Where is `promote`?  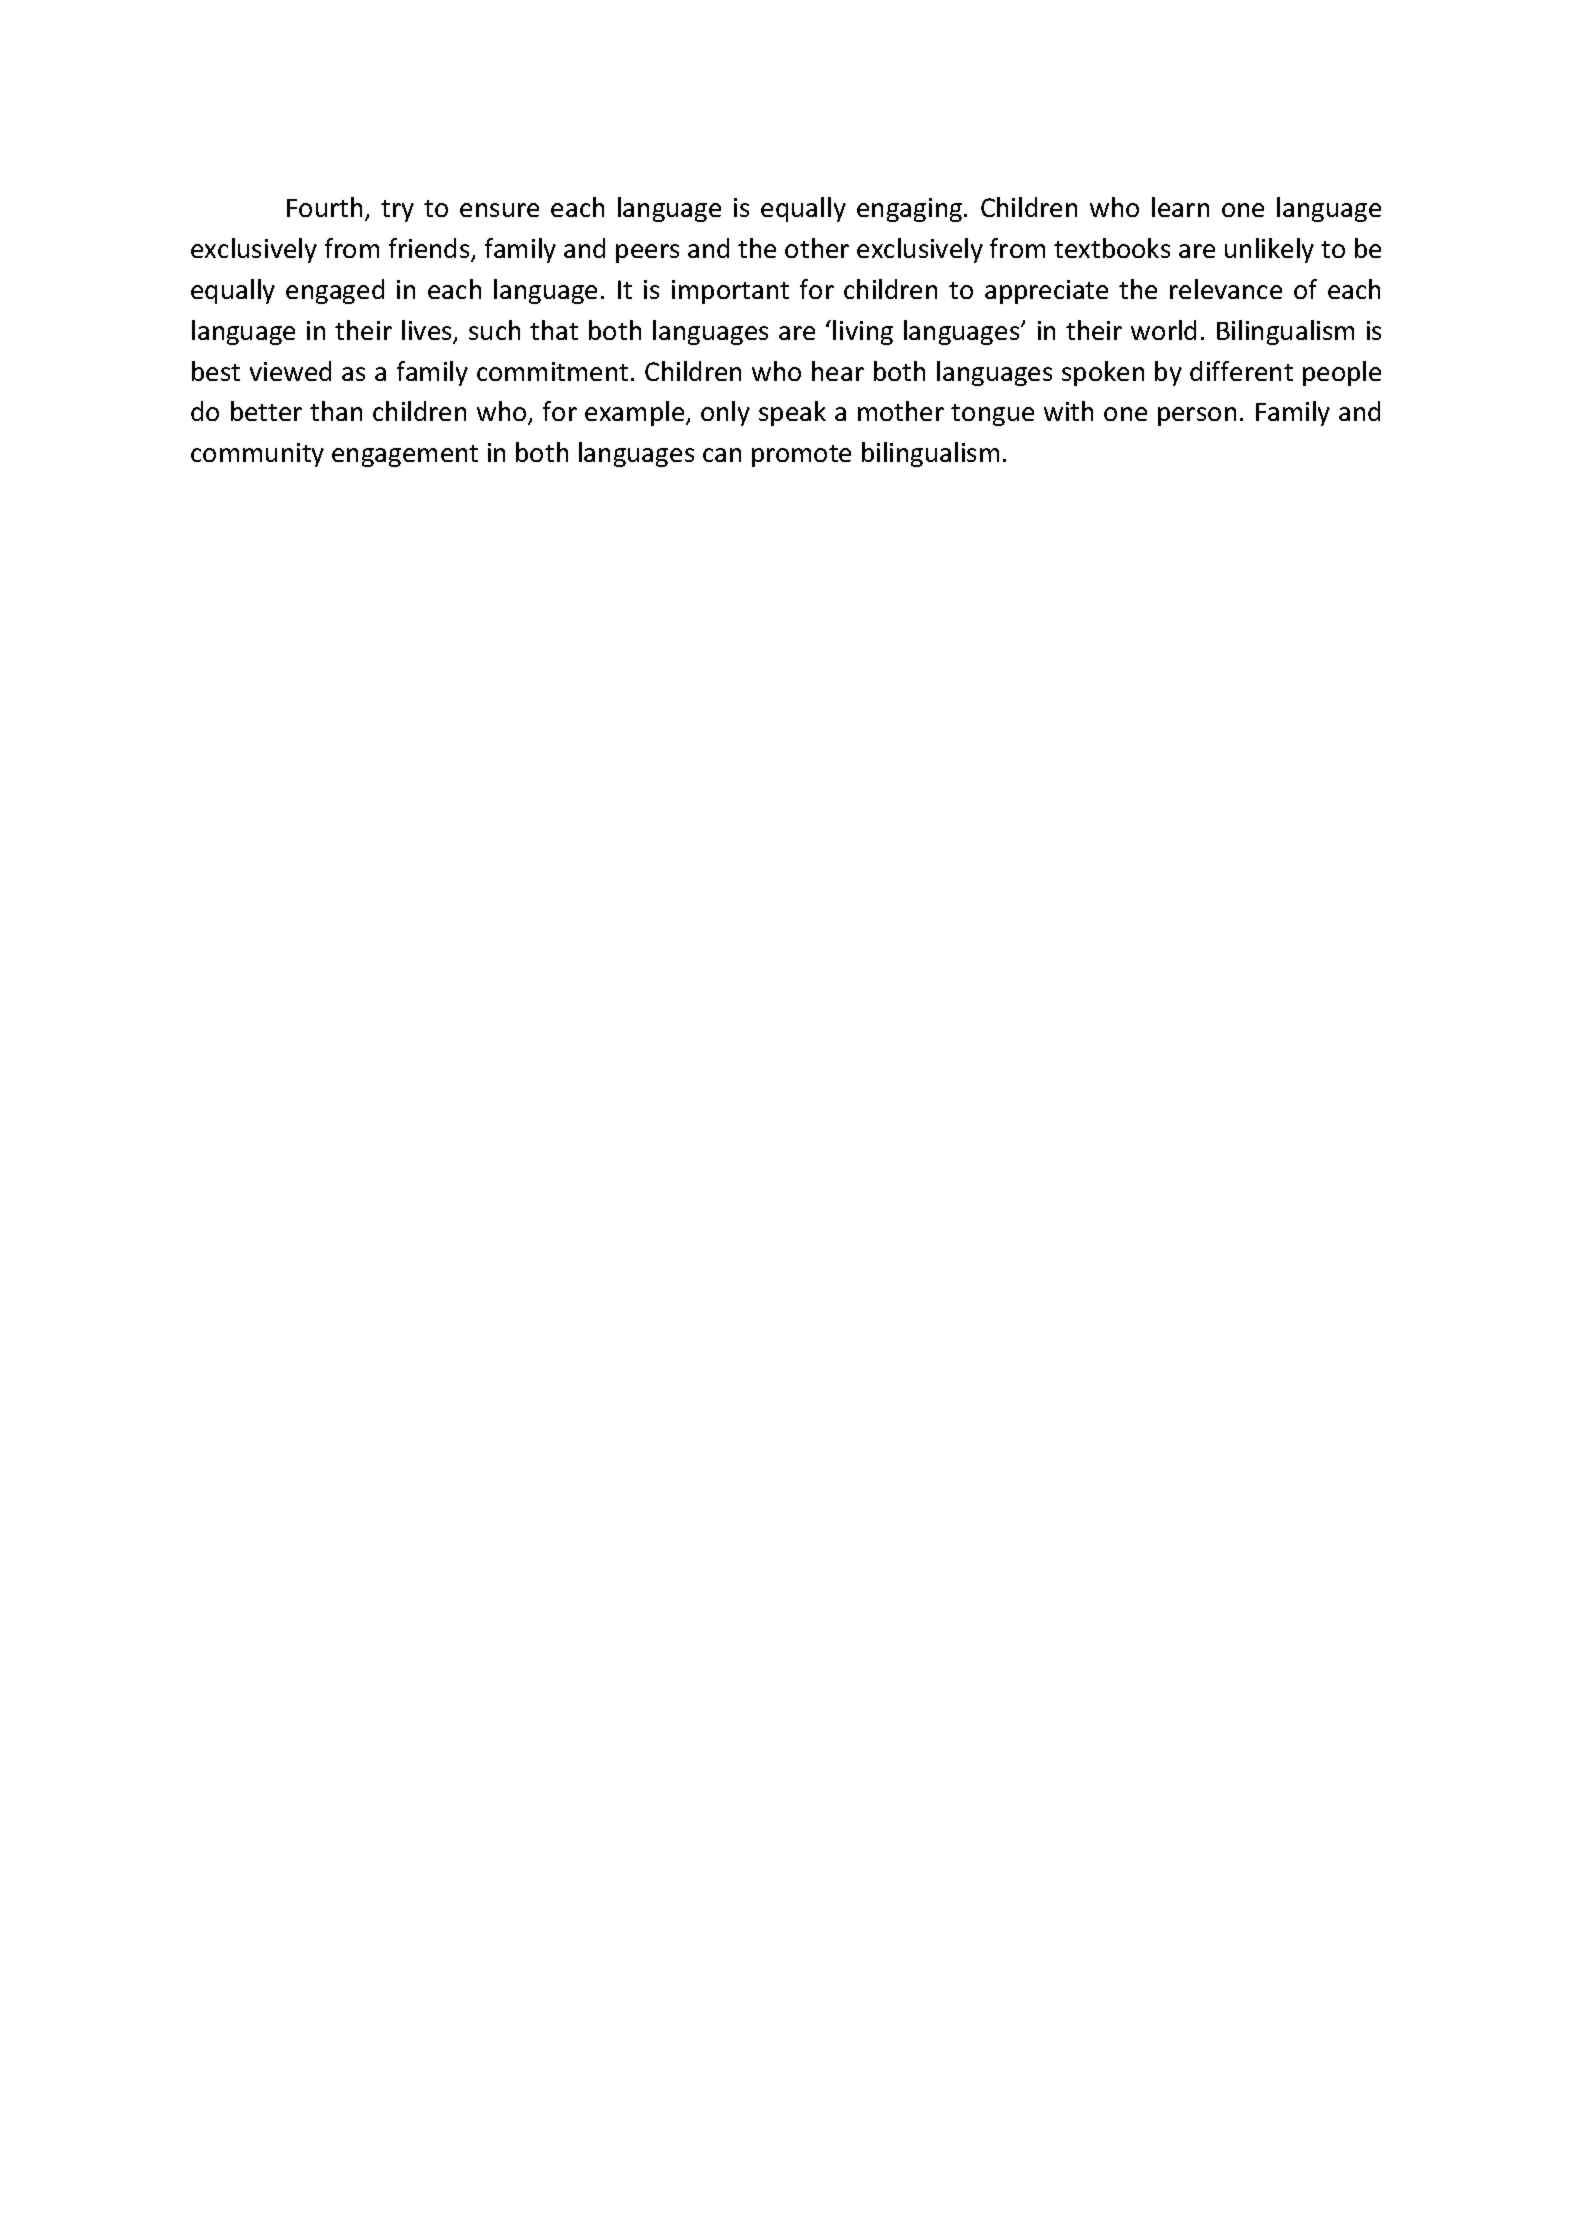
promote is located at coordinates (801, 456).
